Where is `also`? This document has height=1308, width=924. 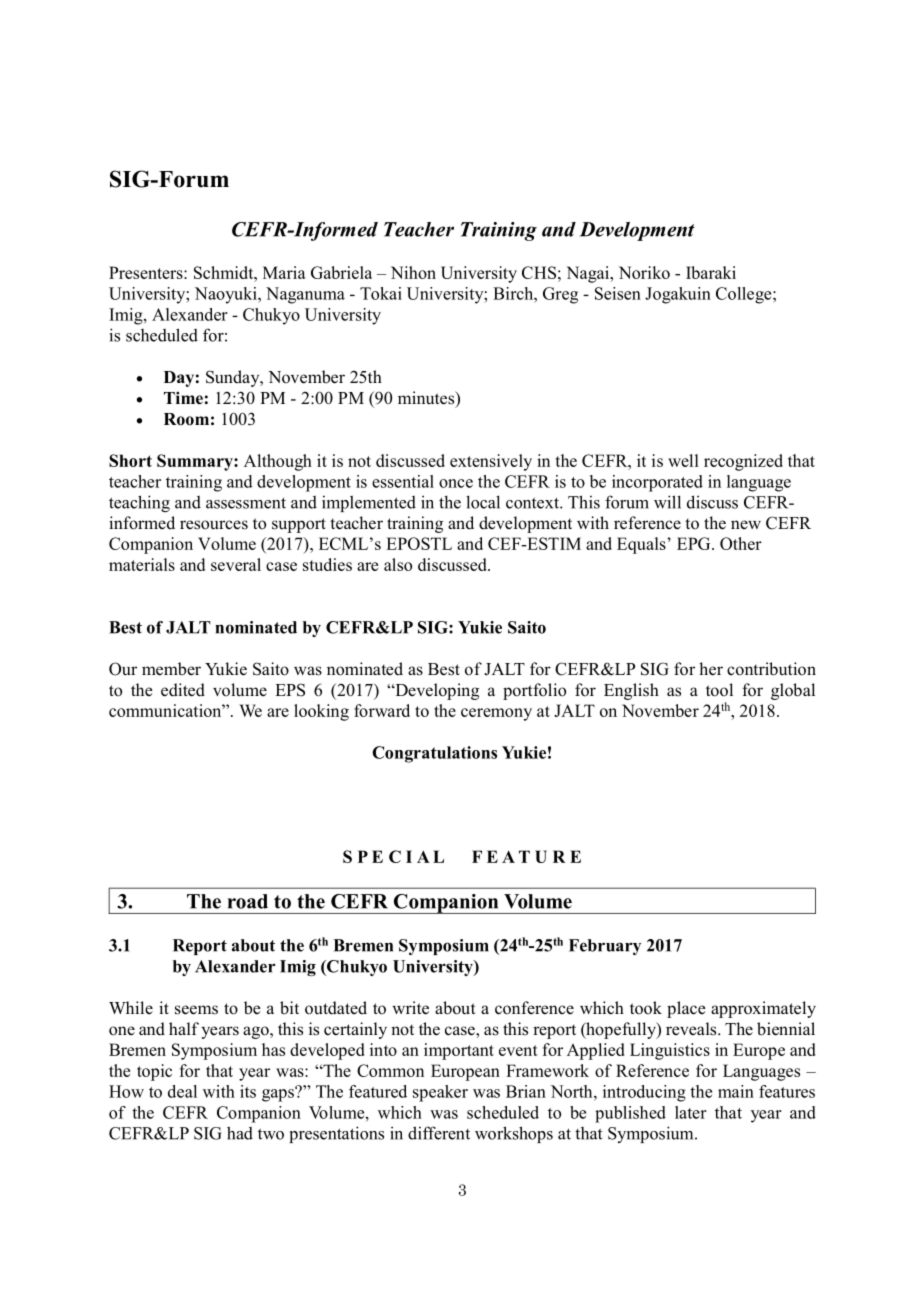 also is located at coordinates (398, 564).
